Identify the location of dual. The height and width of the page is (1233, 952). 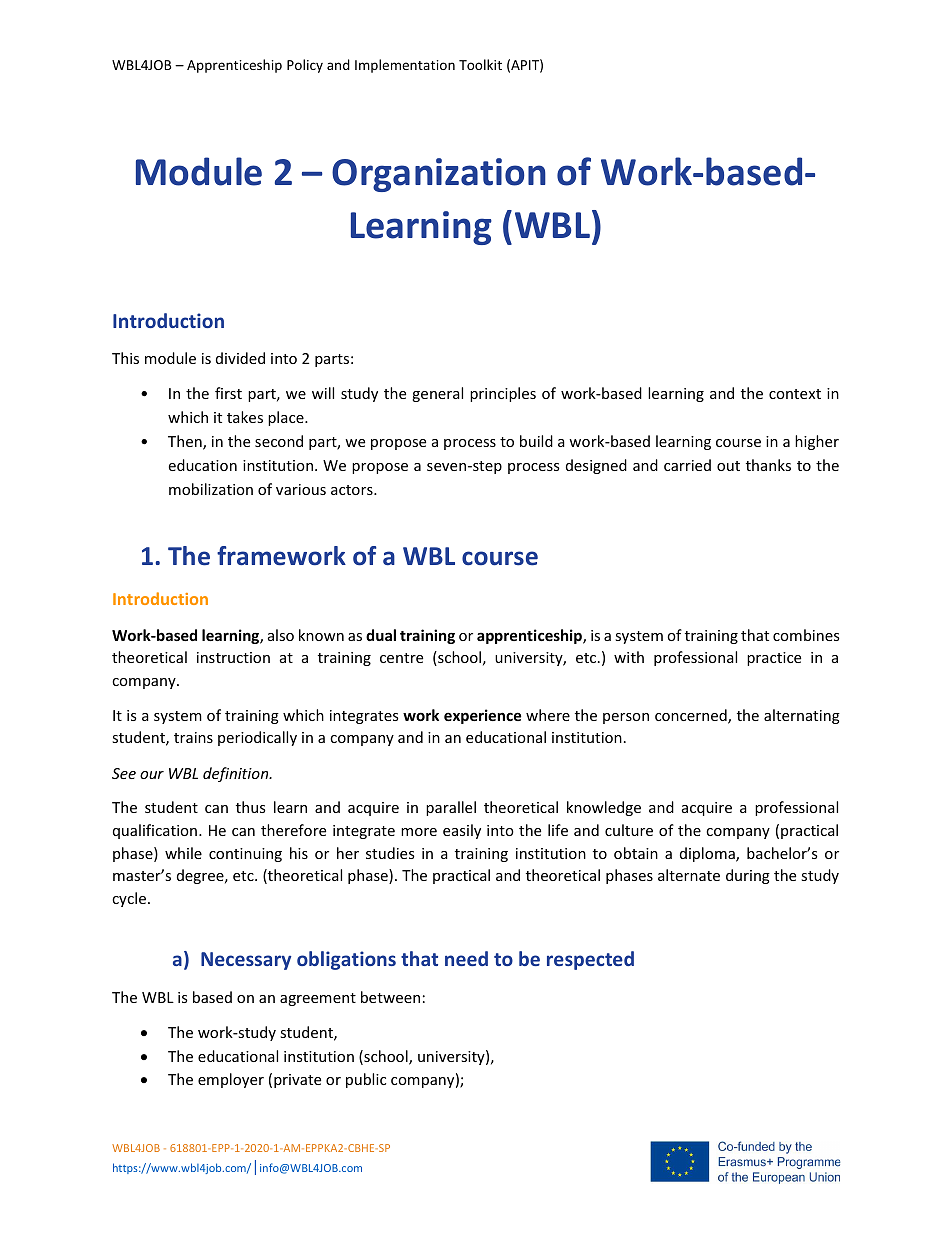
(381, 635).
